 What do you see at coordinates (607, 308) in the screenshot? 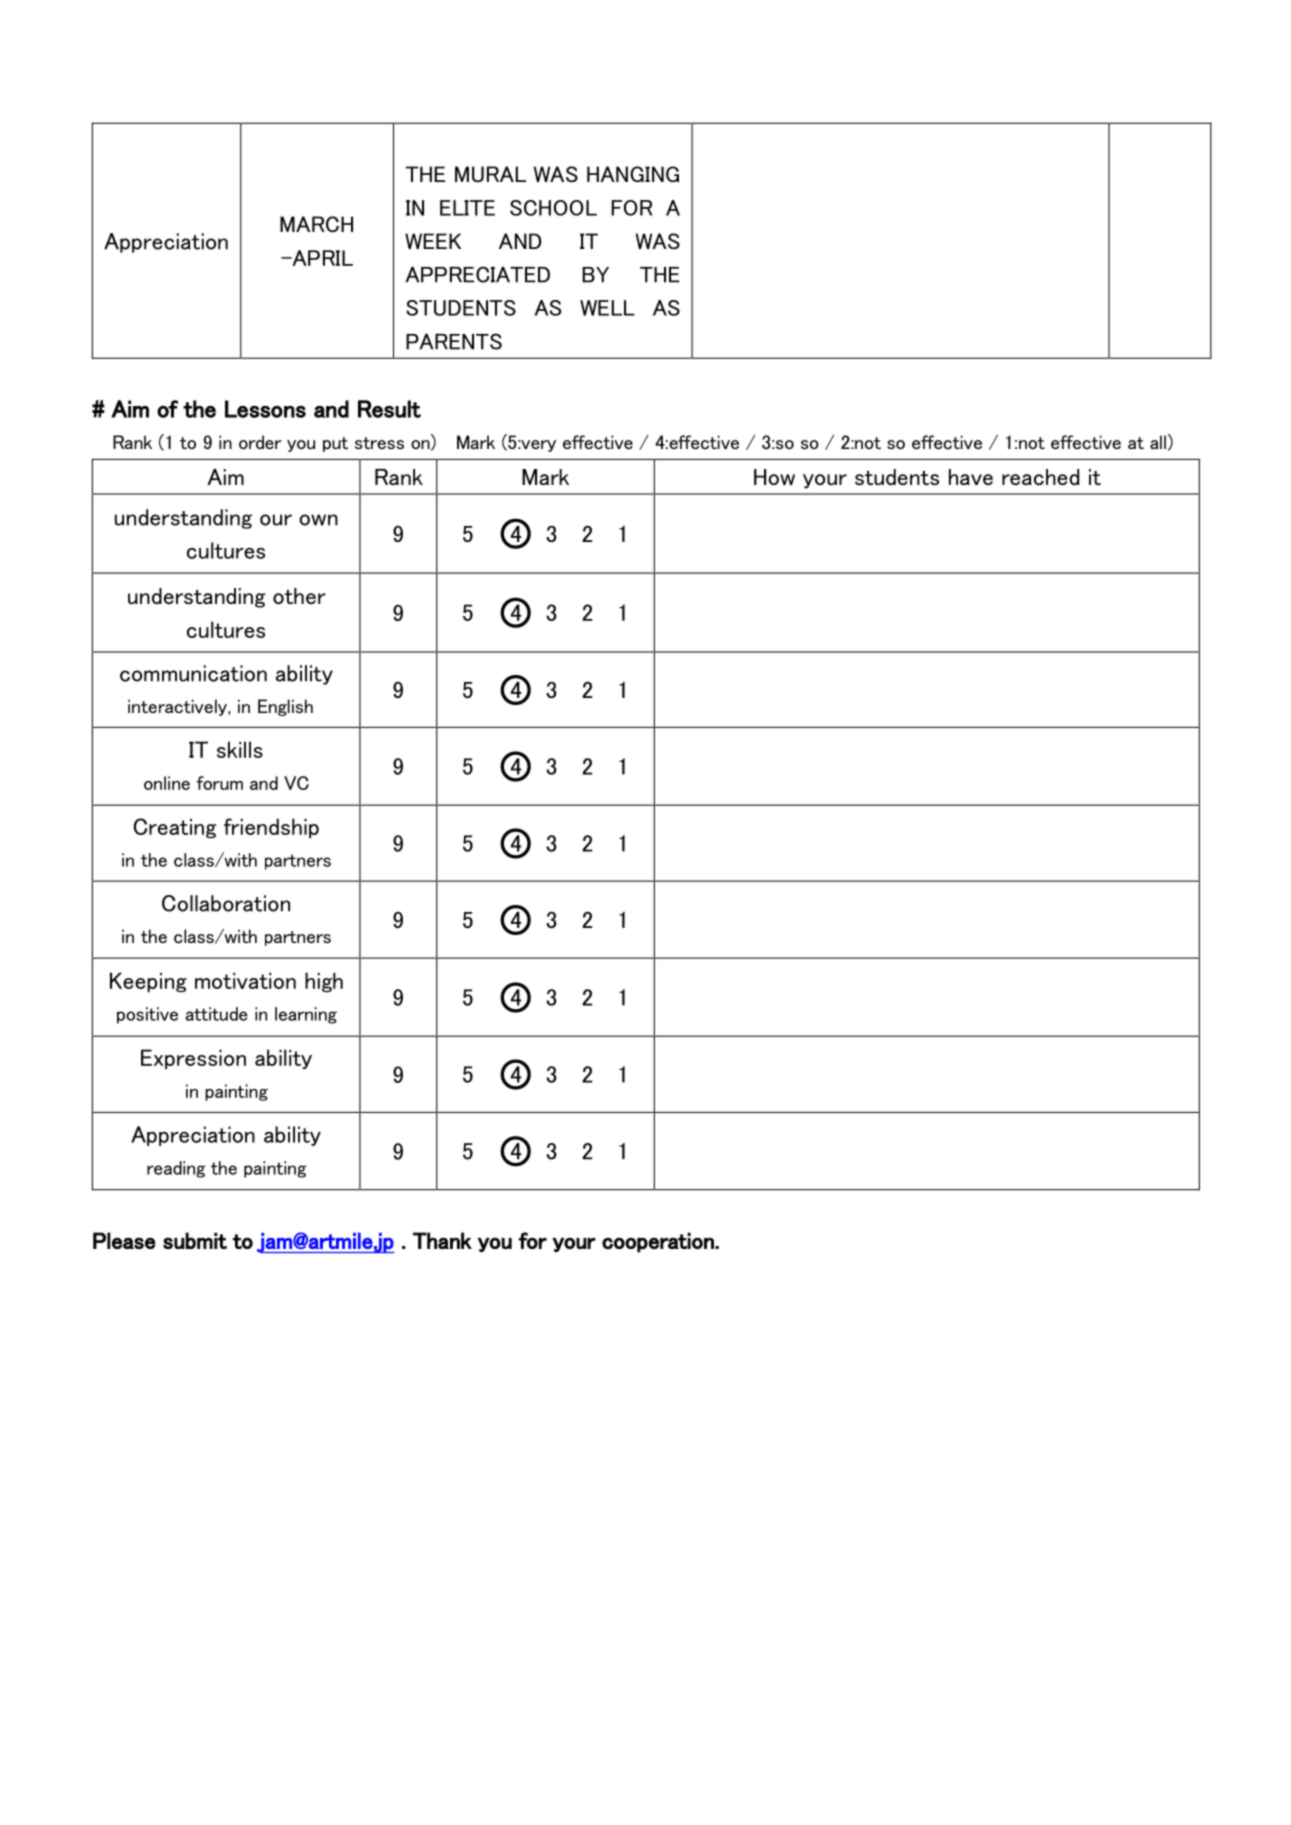
I see `WELL` at bounding box center [607, 308].
